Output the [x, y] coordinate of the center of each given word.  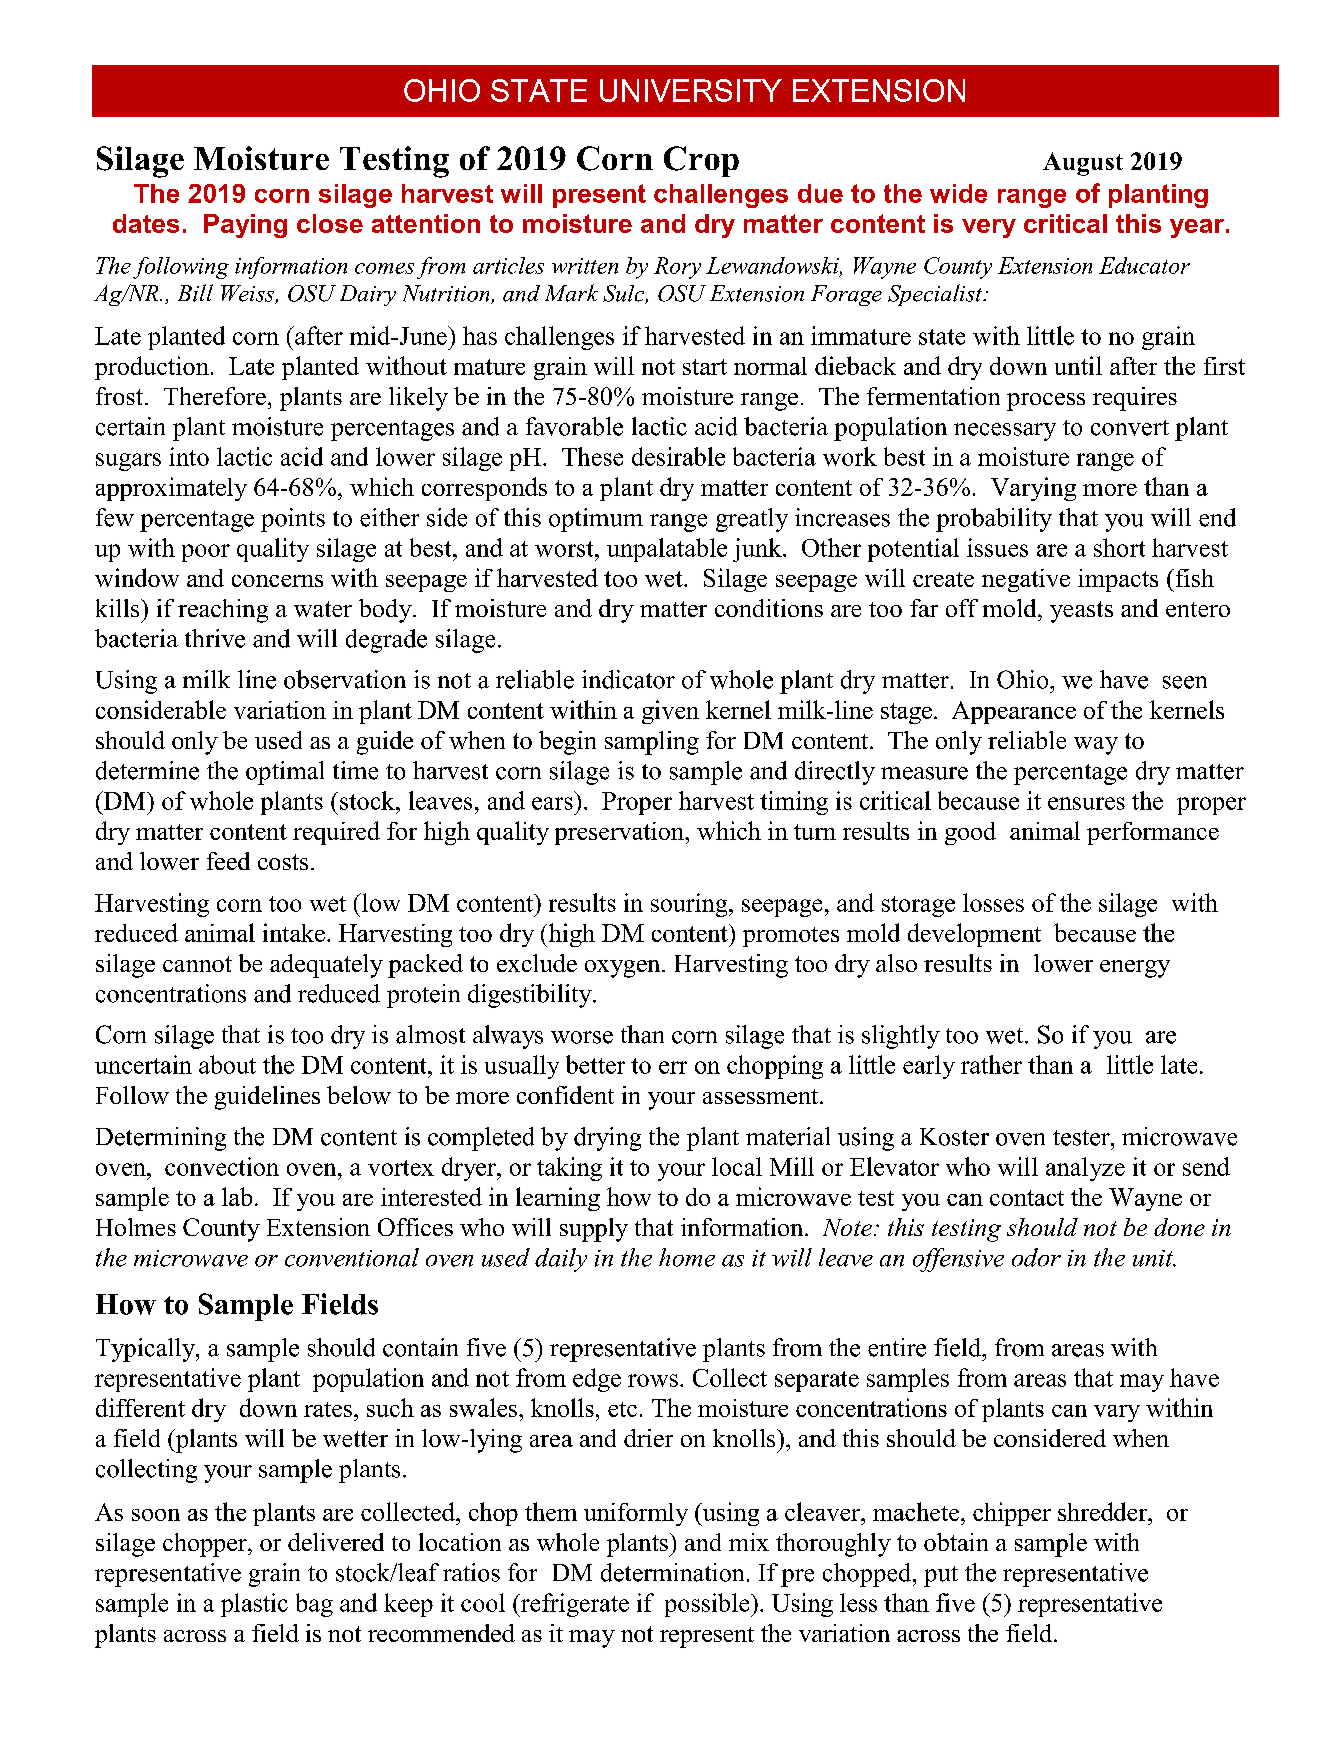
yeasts [1081, 612]
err [673, 1067]
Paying [245, 226]
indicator [628, 679]
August [1083, 164]
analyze [1085, 1169]
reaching [223, 611]
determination [672, 1572]
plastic [254, 1605]
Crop [701, 161]
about [227, 1064]
